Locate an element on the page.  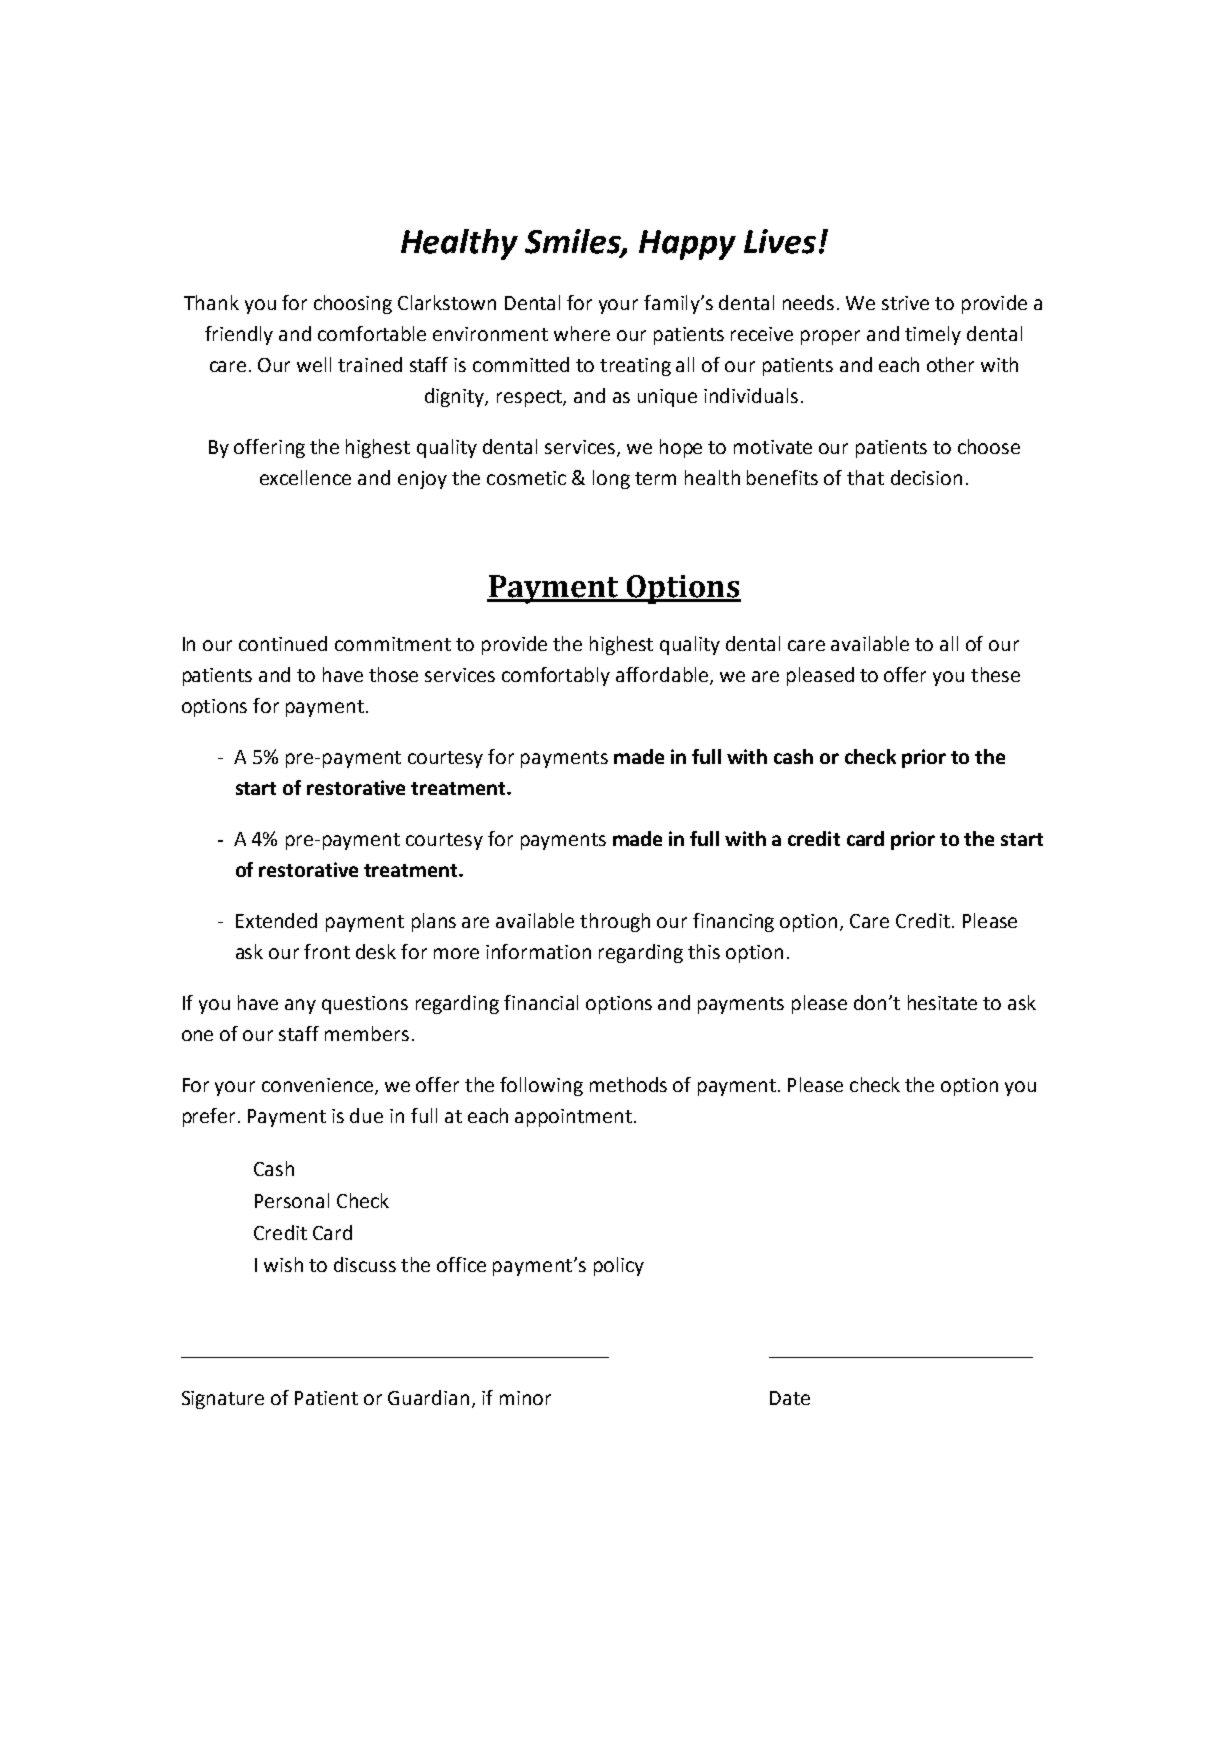
comfortably is located at coordinates (556, 676).
